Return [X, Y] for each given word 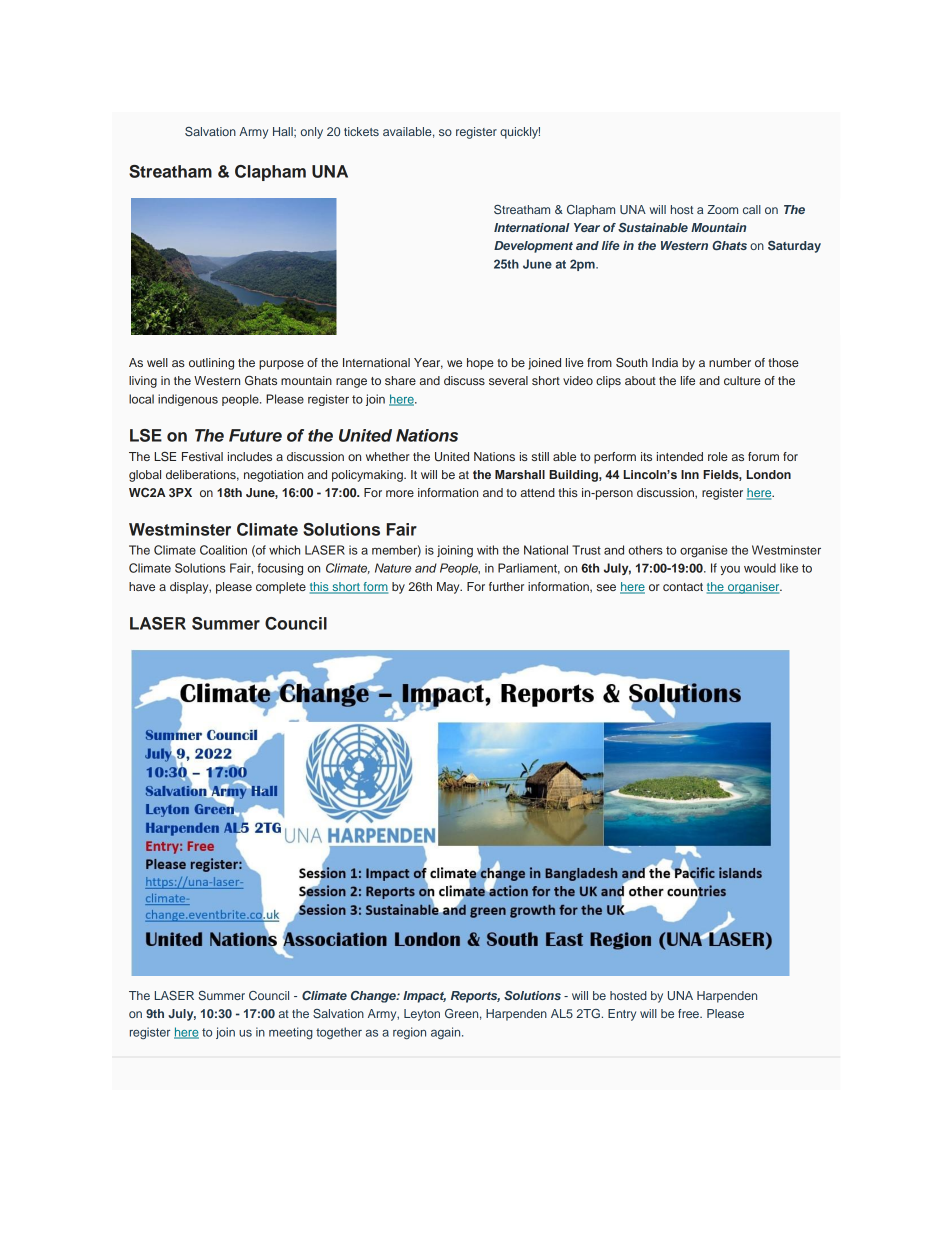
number [730, 362]
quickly [520, 133]
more [400, 493]
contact [683, 587]
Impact [424, 997]
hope [480, 364]
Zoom [722, 209]
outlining [211, 364]
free [689, 1013]
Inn [690, 474]
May [449, 588]
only [312, 133]
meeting [291, 1033]
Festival [202, 456]
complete [281, 588]
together [339, 1033]
